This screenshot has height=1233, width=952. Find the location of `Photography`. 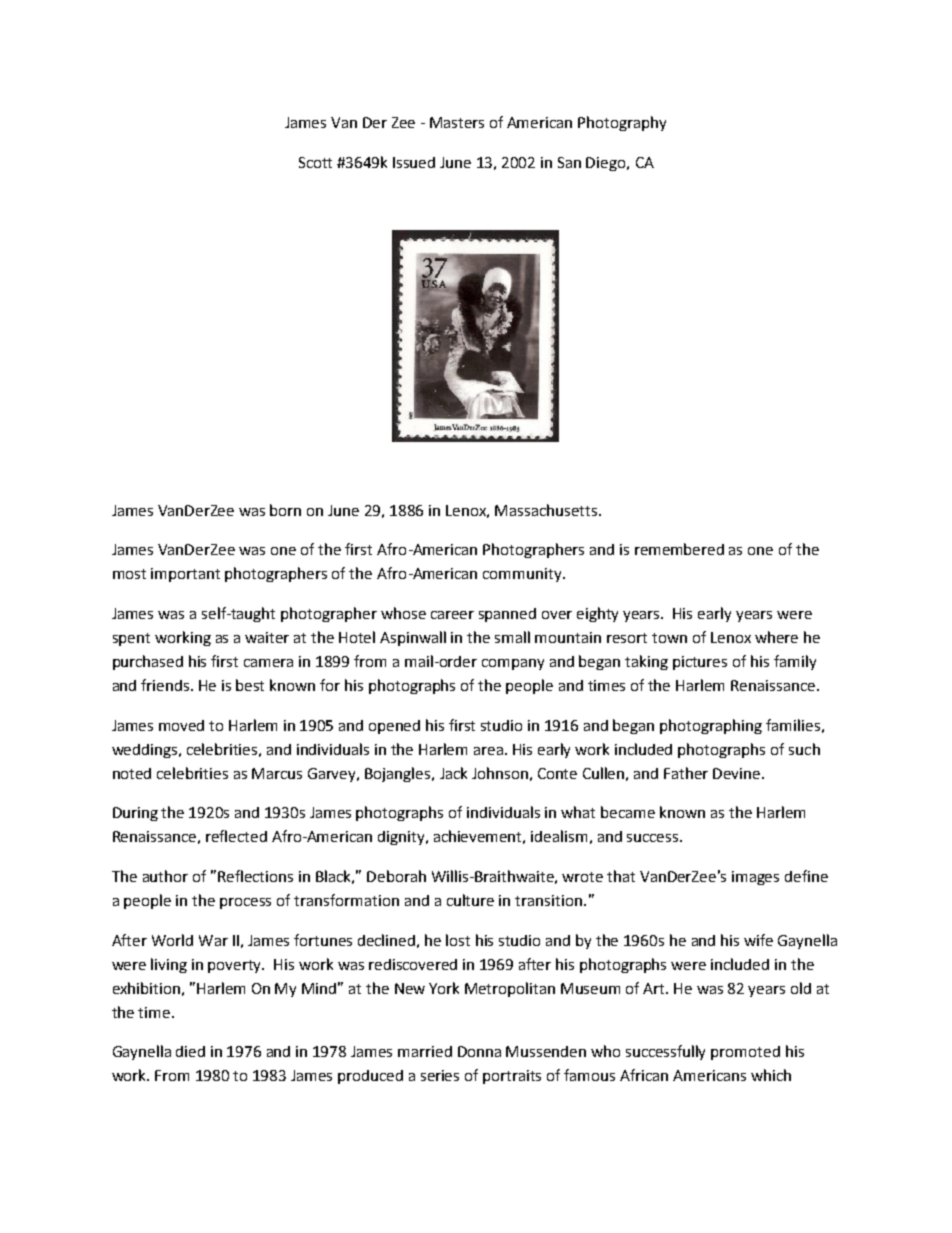

Photography is located at coordinates (622, 123).
